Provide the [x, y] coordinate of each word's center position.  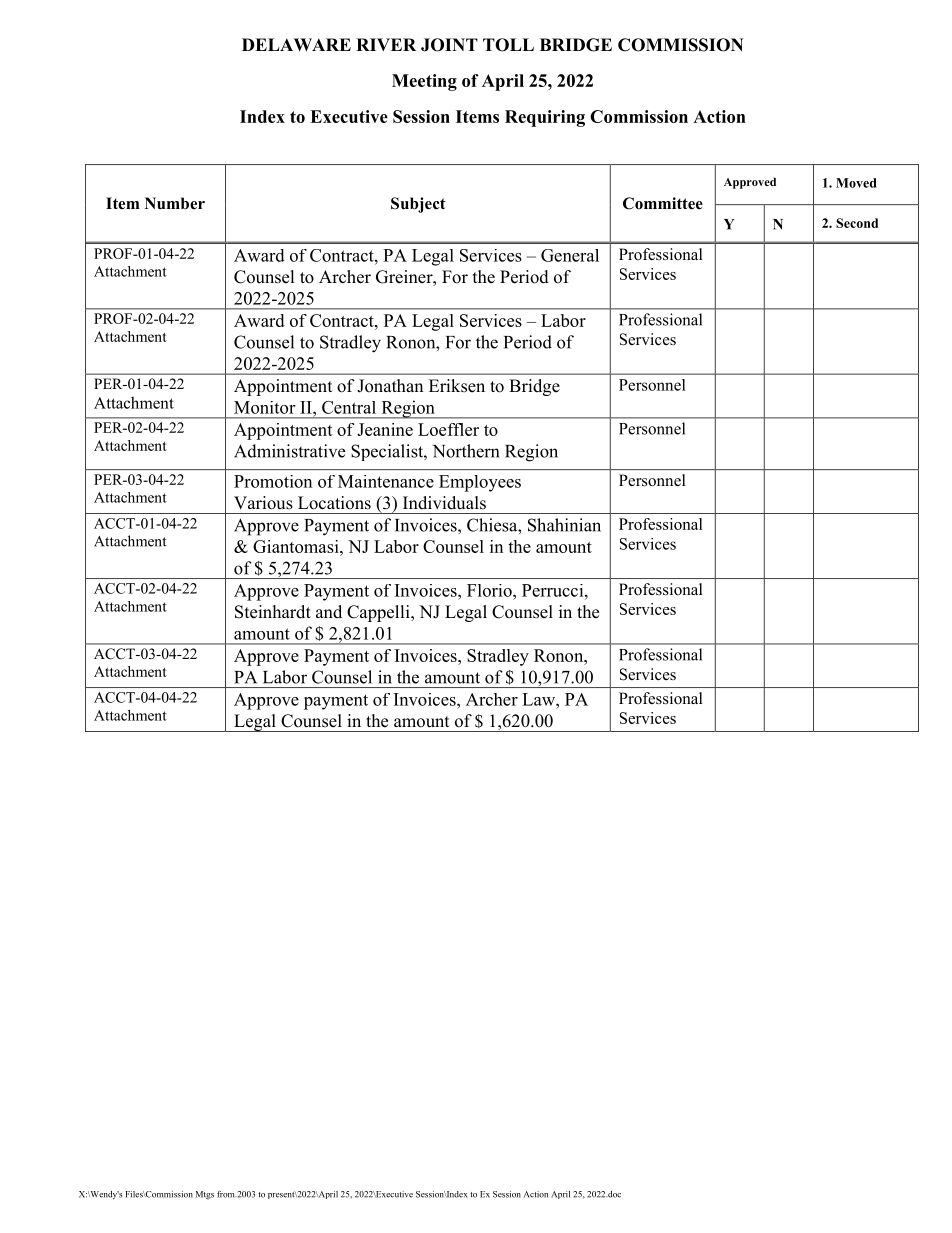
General [570, 255]
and [329, 611]
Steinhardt [273, 612]
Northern [466, 451]
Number [175, 203]
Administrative [289, 451]
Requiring [545, 118]
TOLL [508, 45]
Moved [856, 183]
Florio [490, 590]
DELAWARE [296, 44]
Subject [418, 205]
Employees [480, 483]
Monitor [264, 407]
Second [857, 223]
